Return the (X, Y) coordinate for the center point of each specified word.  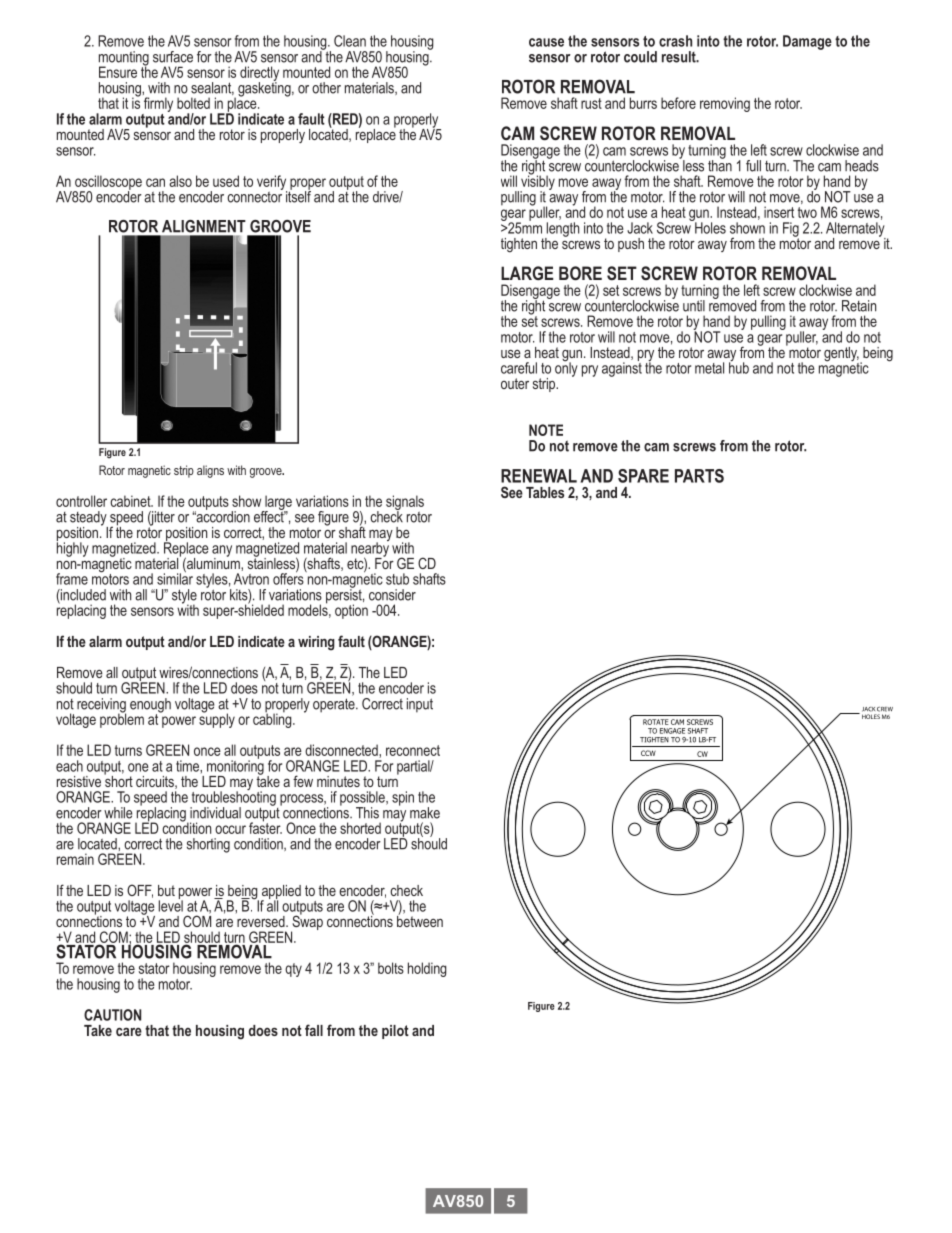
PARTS (699, 476)
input (420, 705)
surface (173, 57)
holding (427, 969)
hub (739, 367)
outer (515, 383)
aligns (210, 471)
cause (546, 42)
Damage (807, 42)
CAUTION (112, 1015)
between (420, 920)
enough (150, 706)
